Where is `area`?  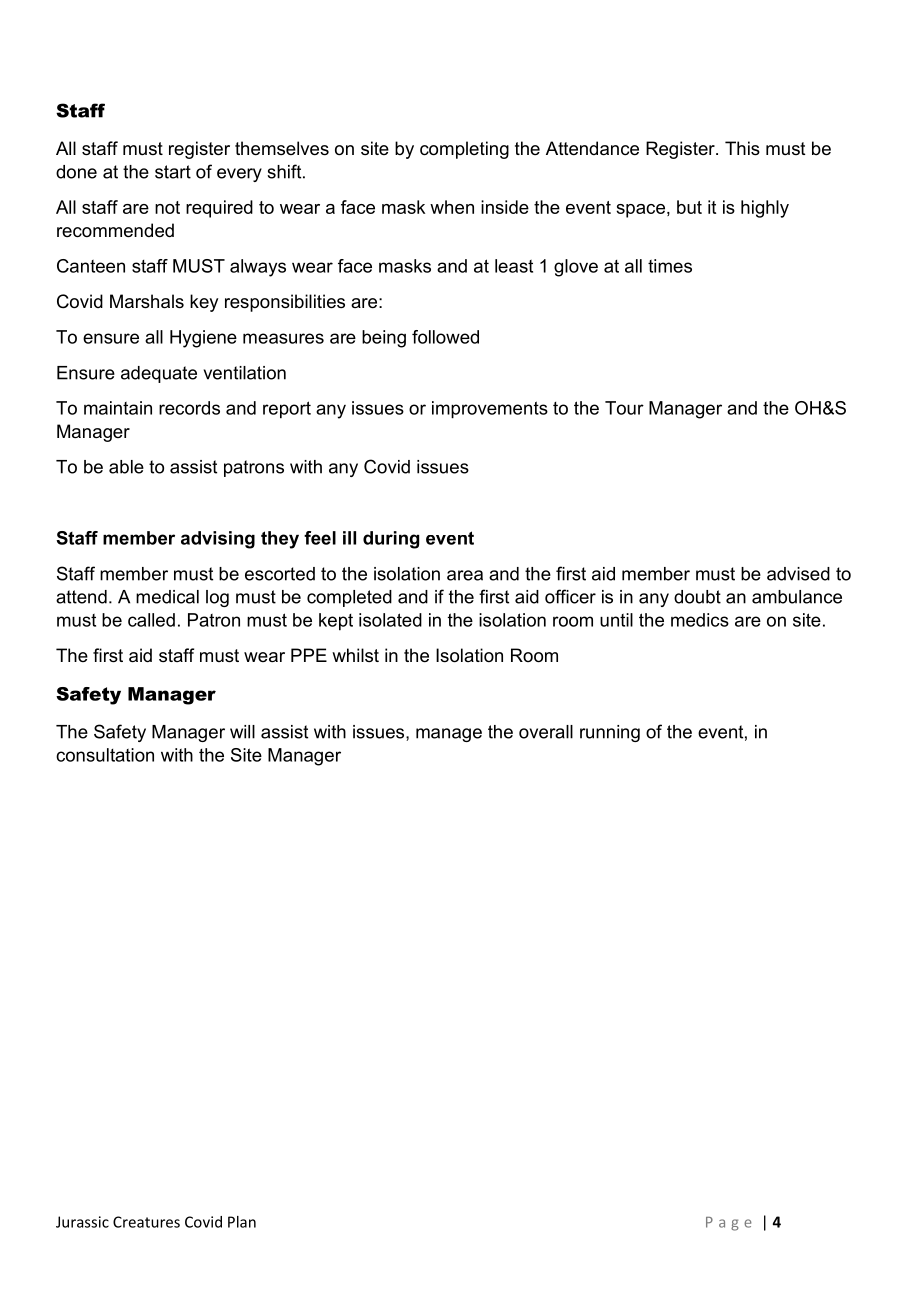 area is located at coordinates (465, 575).
